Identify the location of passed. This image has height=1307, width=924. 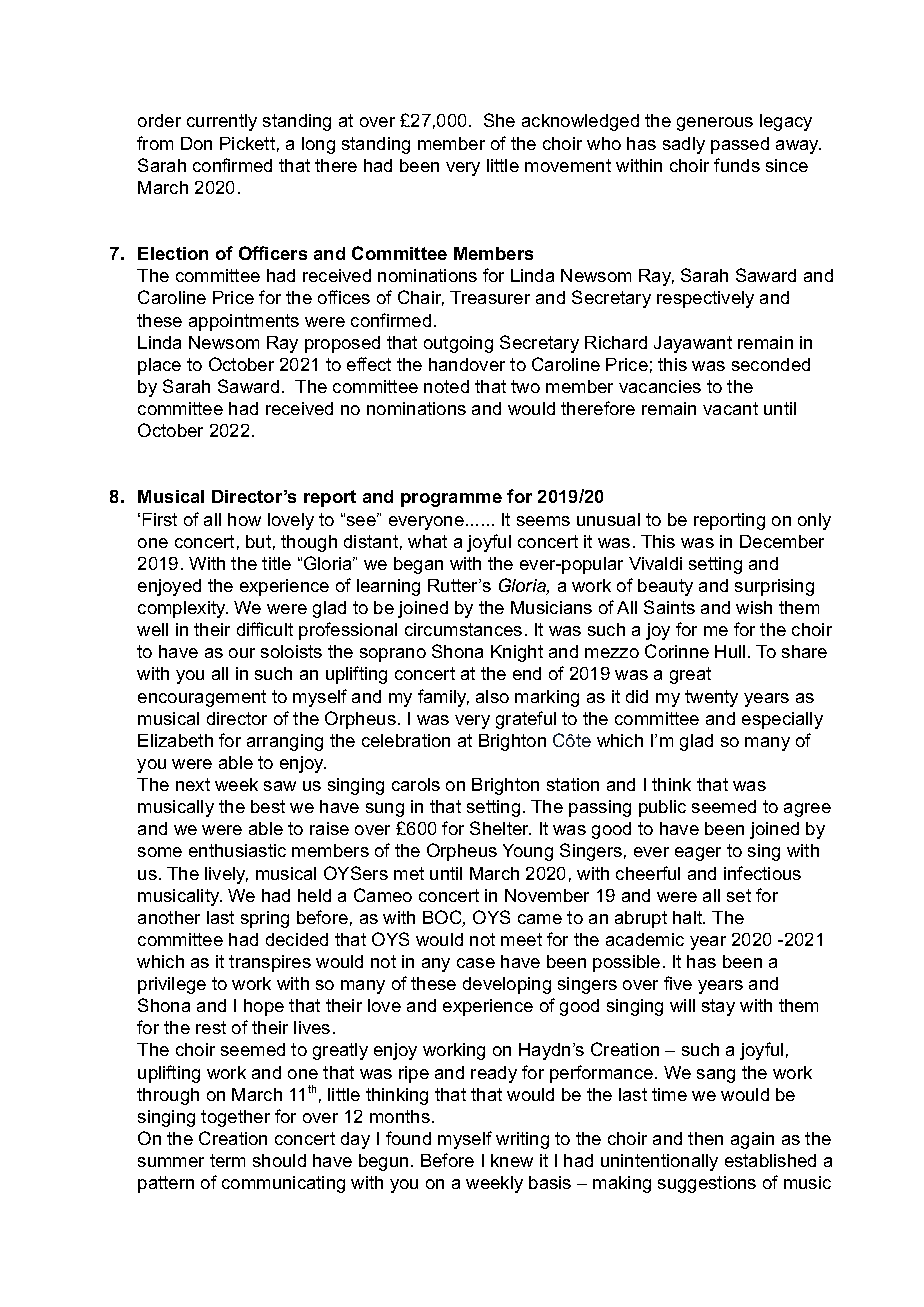
(740, 145).
